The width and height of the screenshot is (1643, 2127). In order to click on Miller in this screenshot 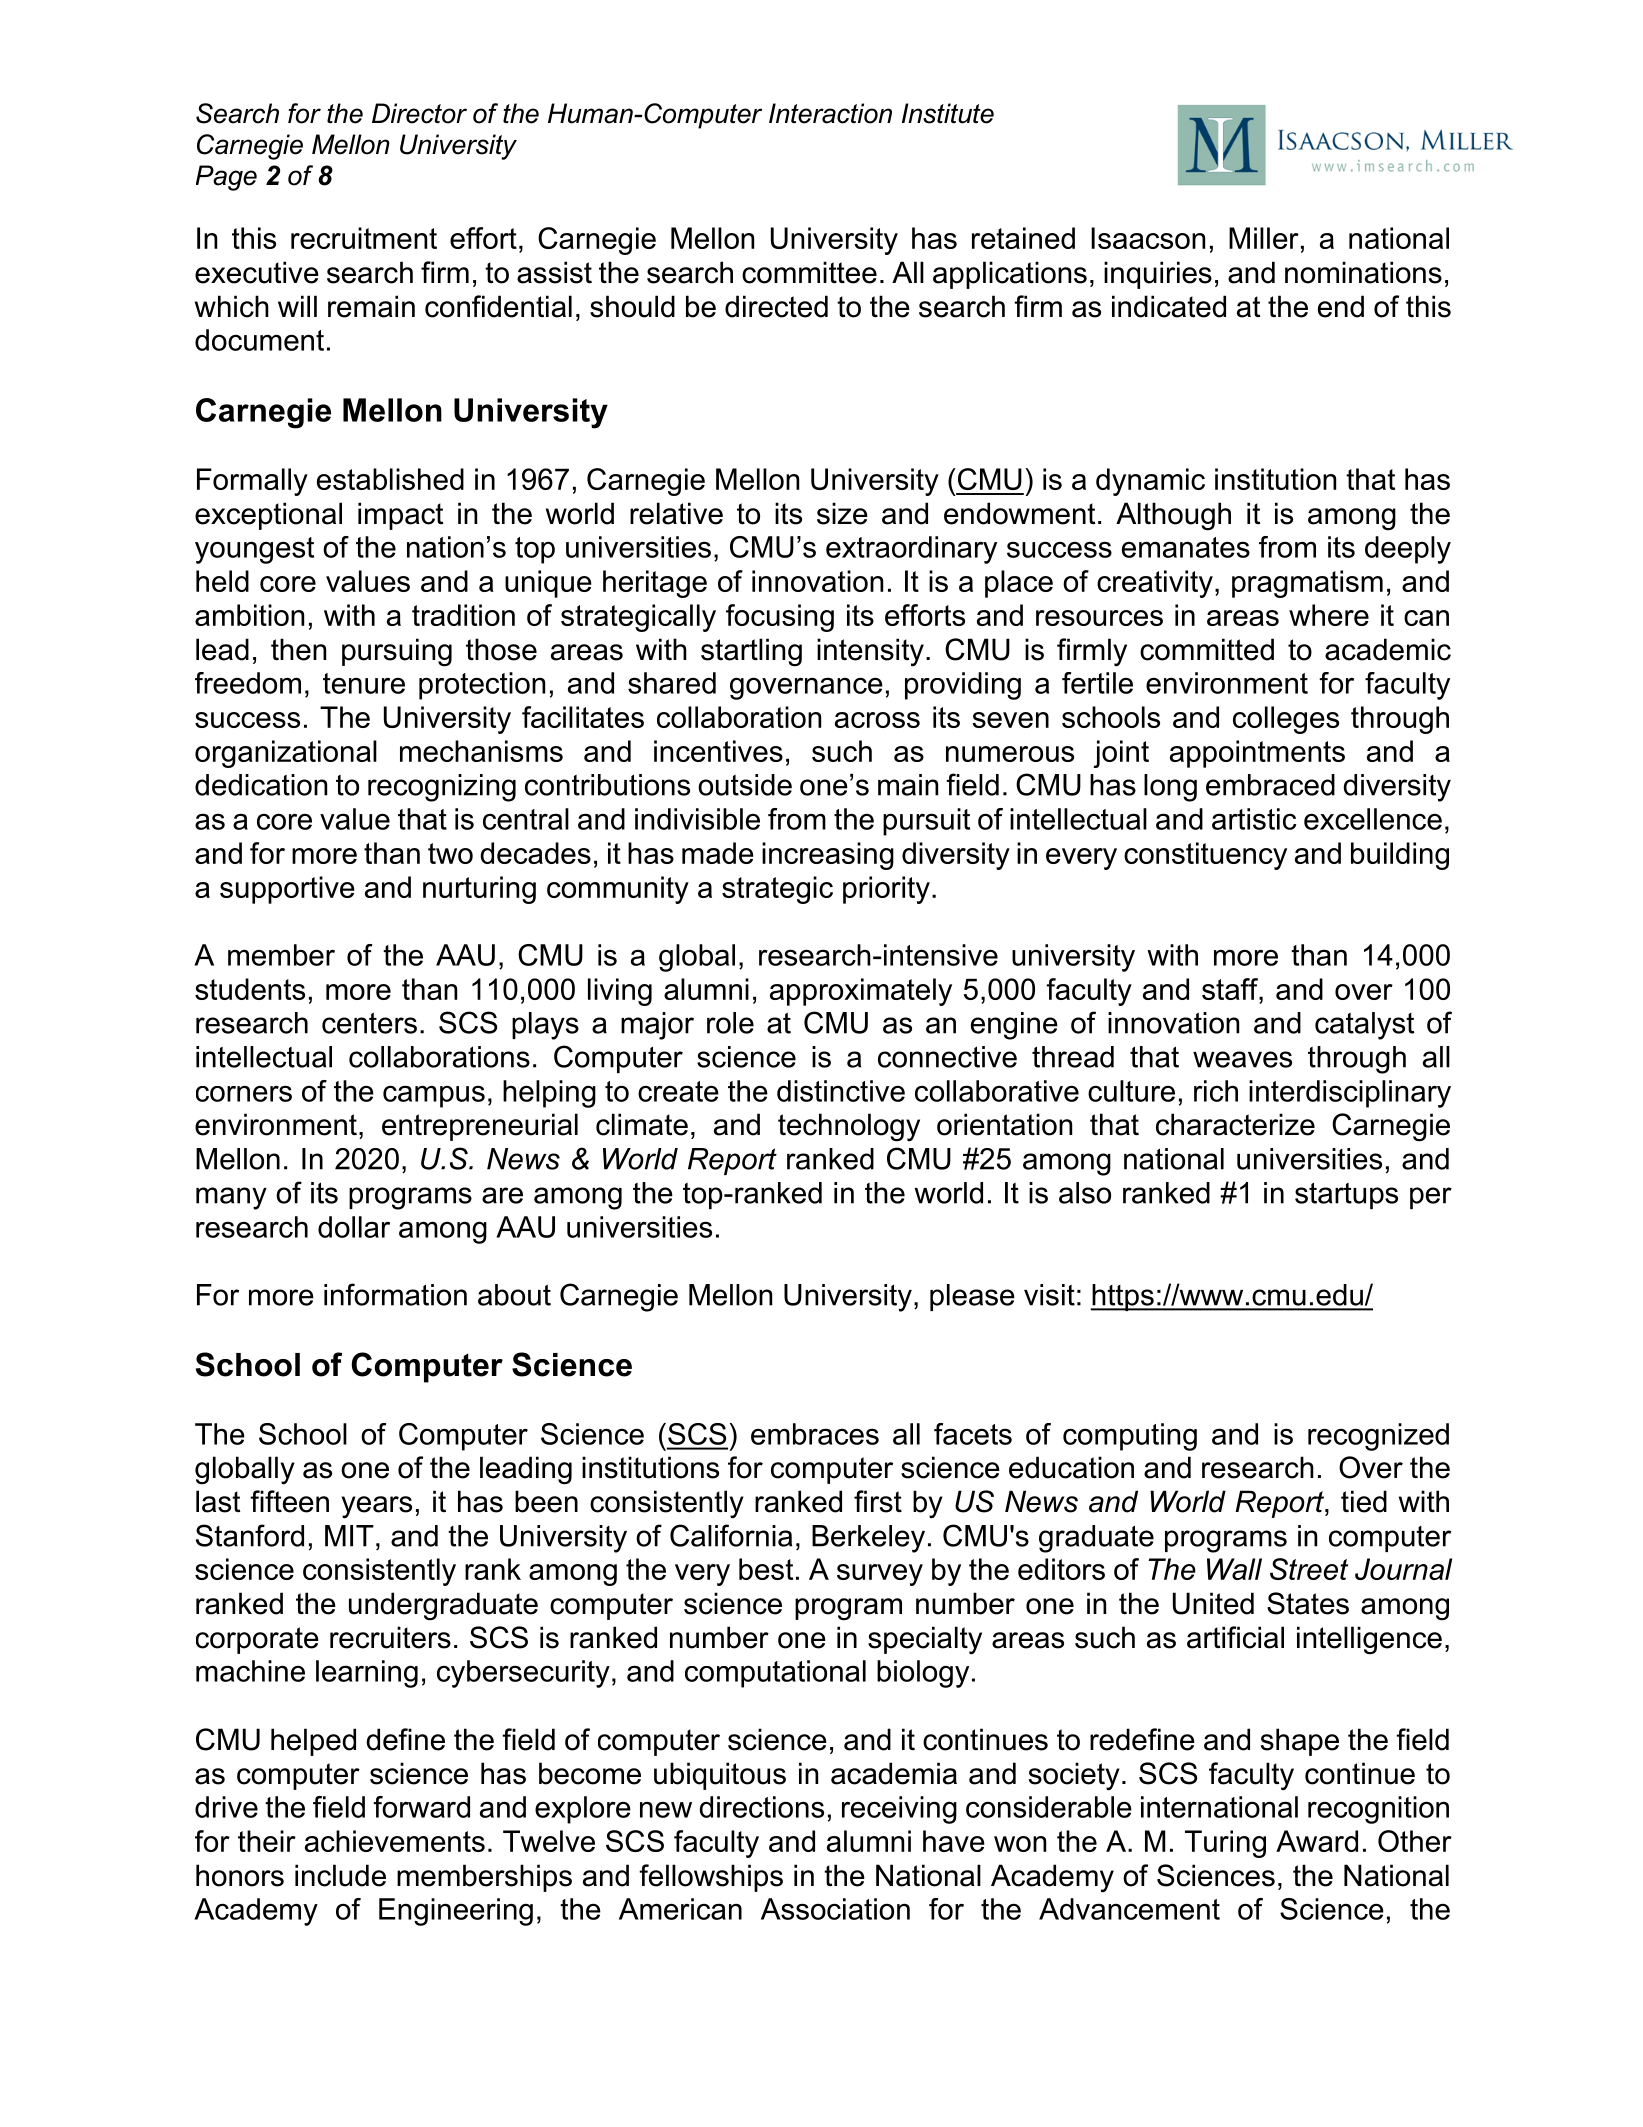, I will do `click(1264, 238)`.
